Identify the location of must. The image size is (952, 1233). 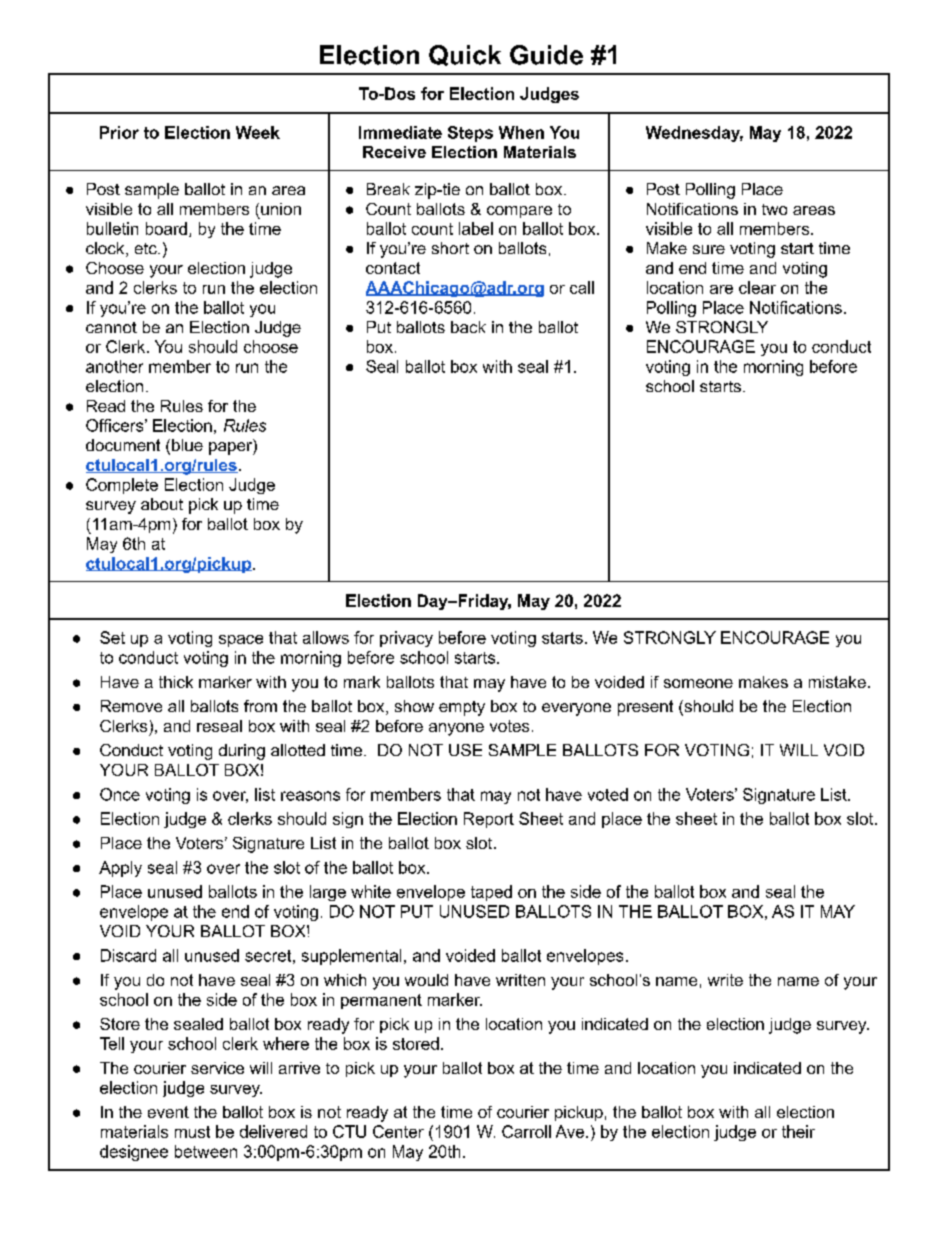
(192, 1132).
